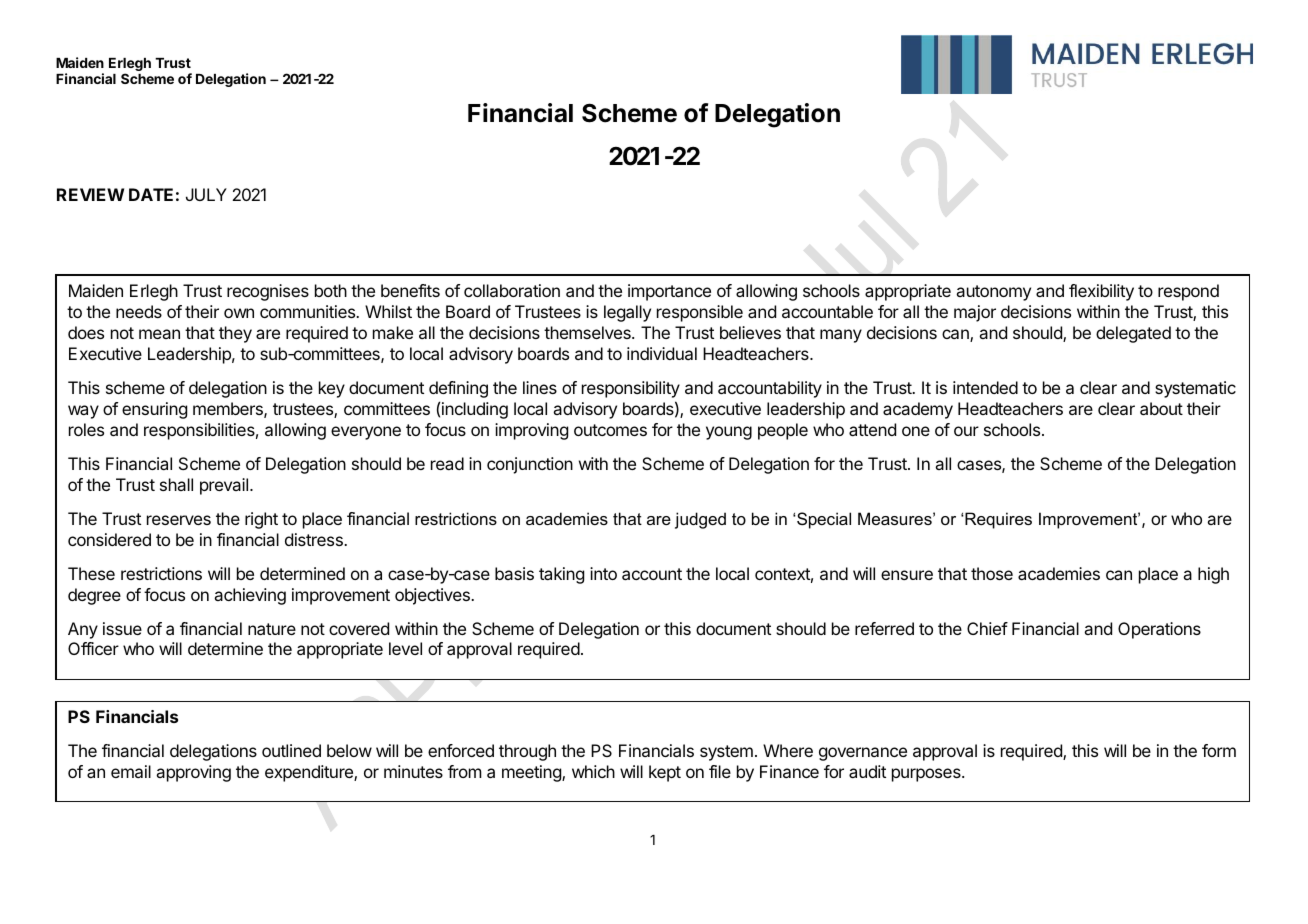 Image resolution: width=1308 pixels, height=924 pixels. What do you see at coordinates (224, 486) in the document?
I see `prevail` at bounding box center [224, 486].
